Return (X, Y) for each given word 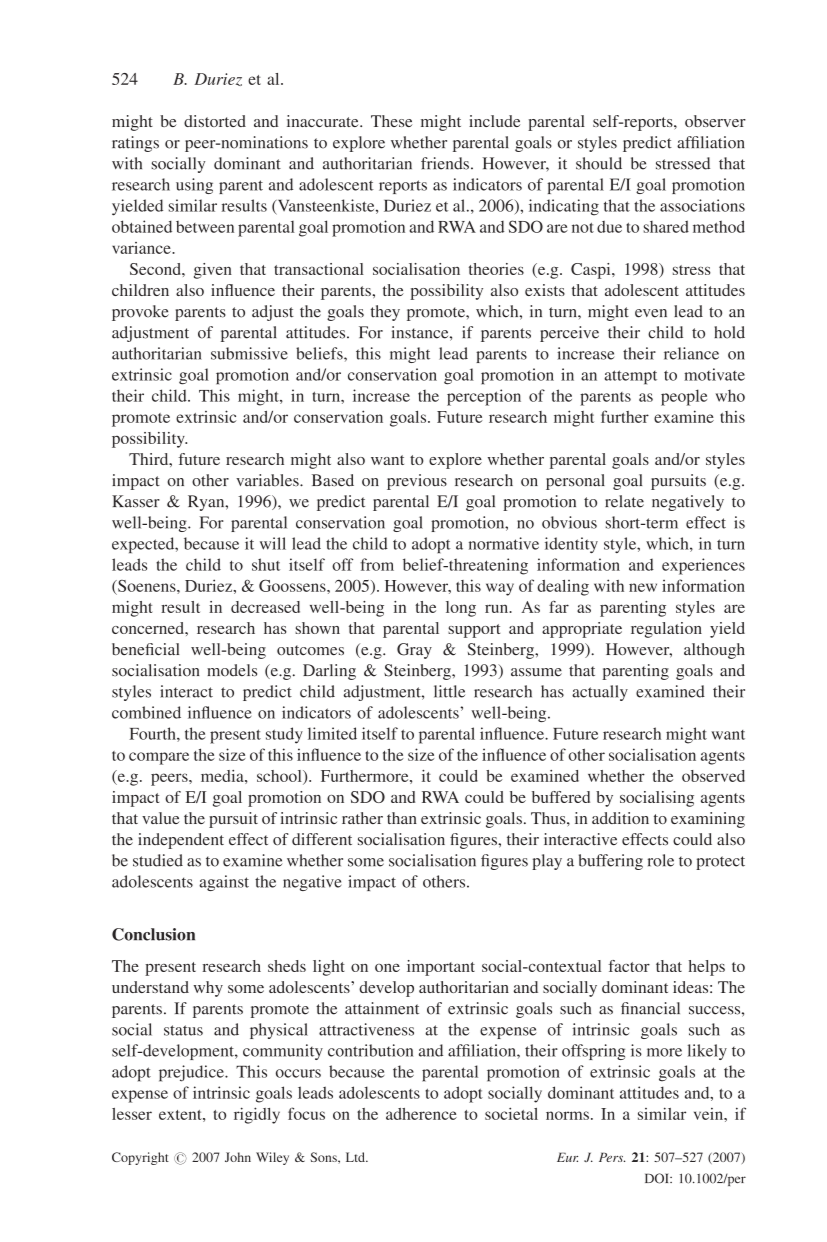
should (599, 163)
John (238, 1157)
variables (268, 480)
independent (181, 841)
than (402, 818)
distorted (215, 121)
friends (445, 163)
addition (620, 818)
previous (417, 482)
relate (624, 501)
